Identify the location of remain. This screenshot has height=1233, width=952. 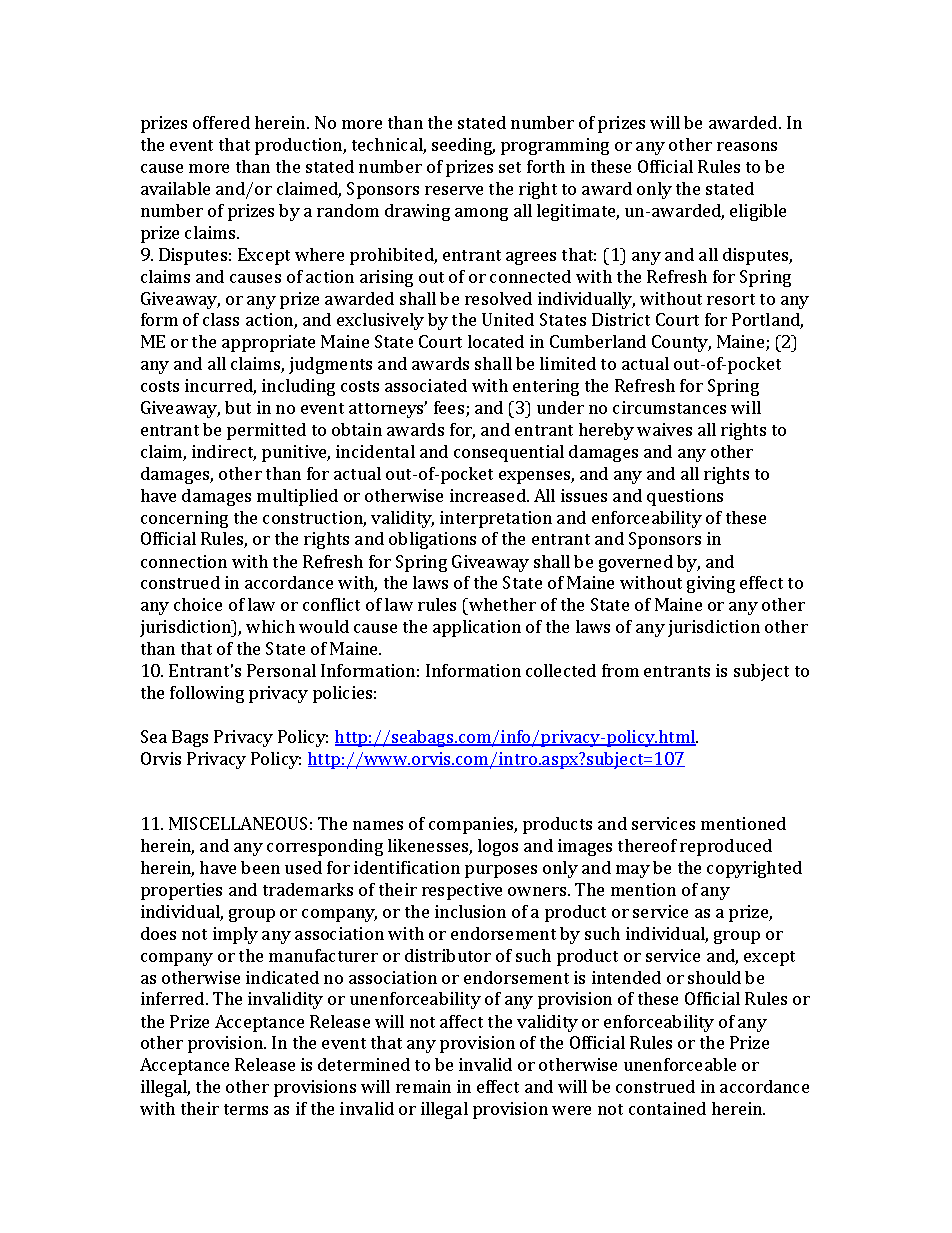
(423, 1086).
